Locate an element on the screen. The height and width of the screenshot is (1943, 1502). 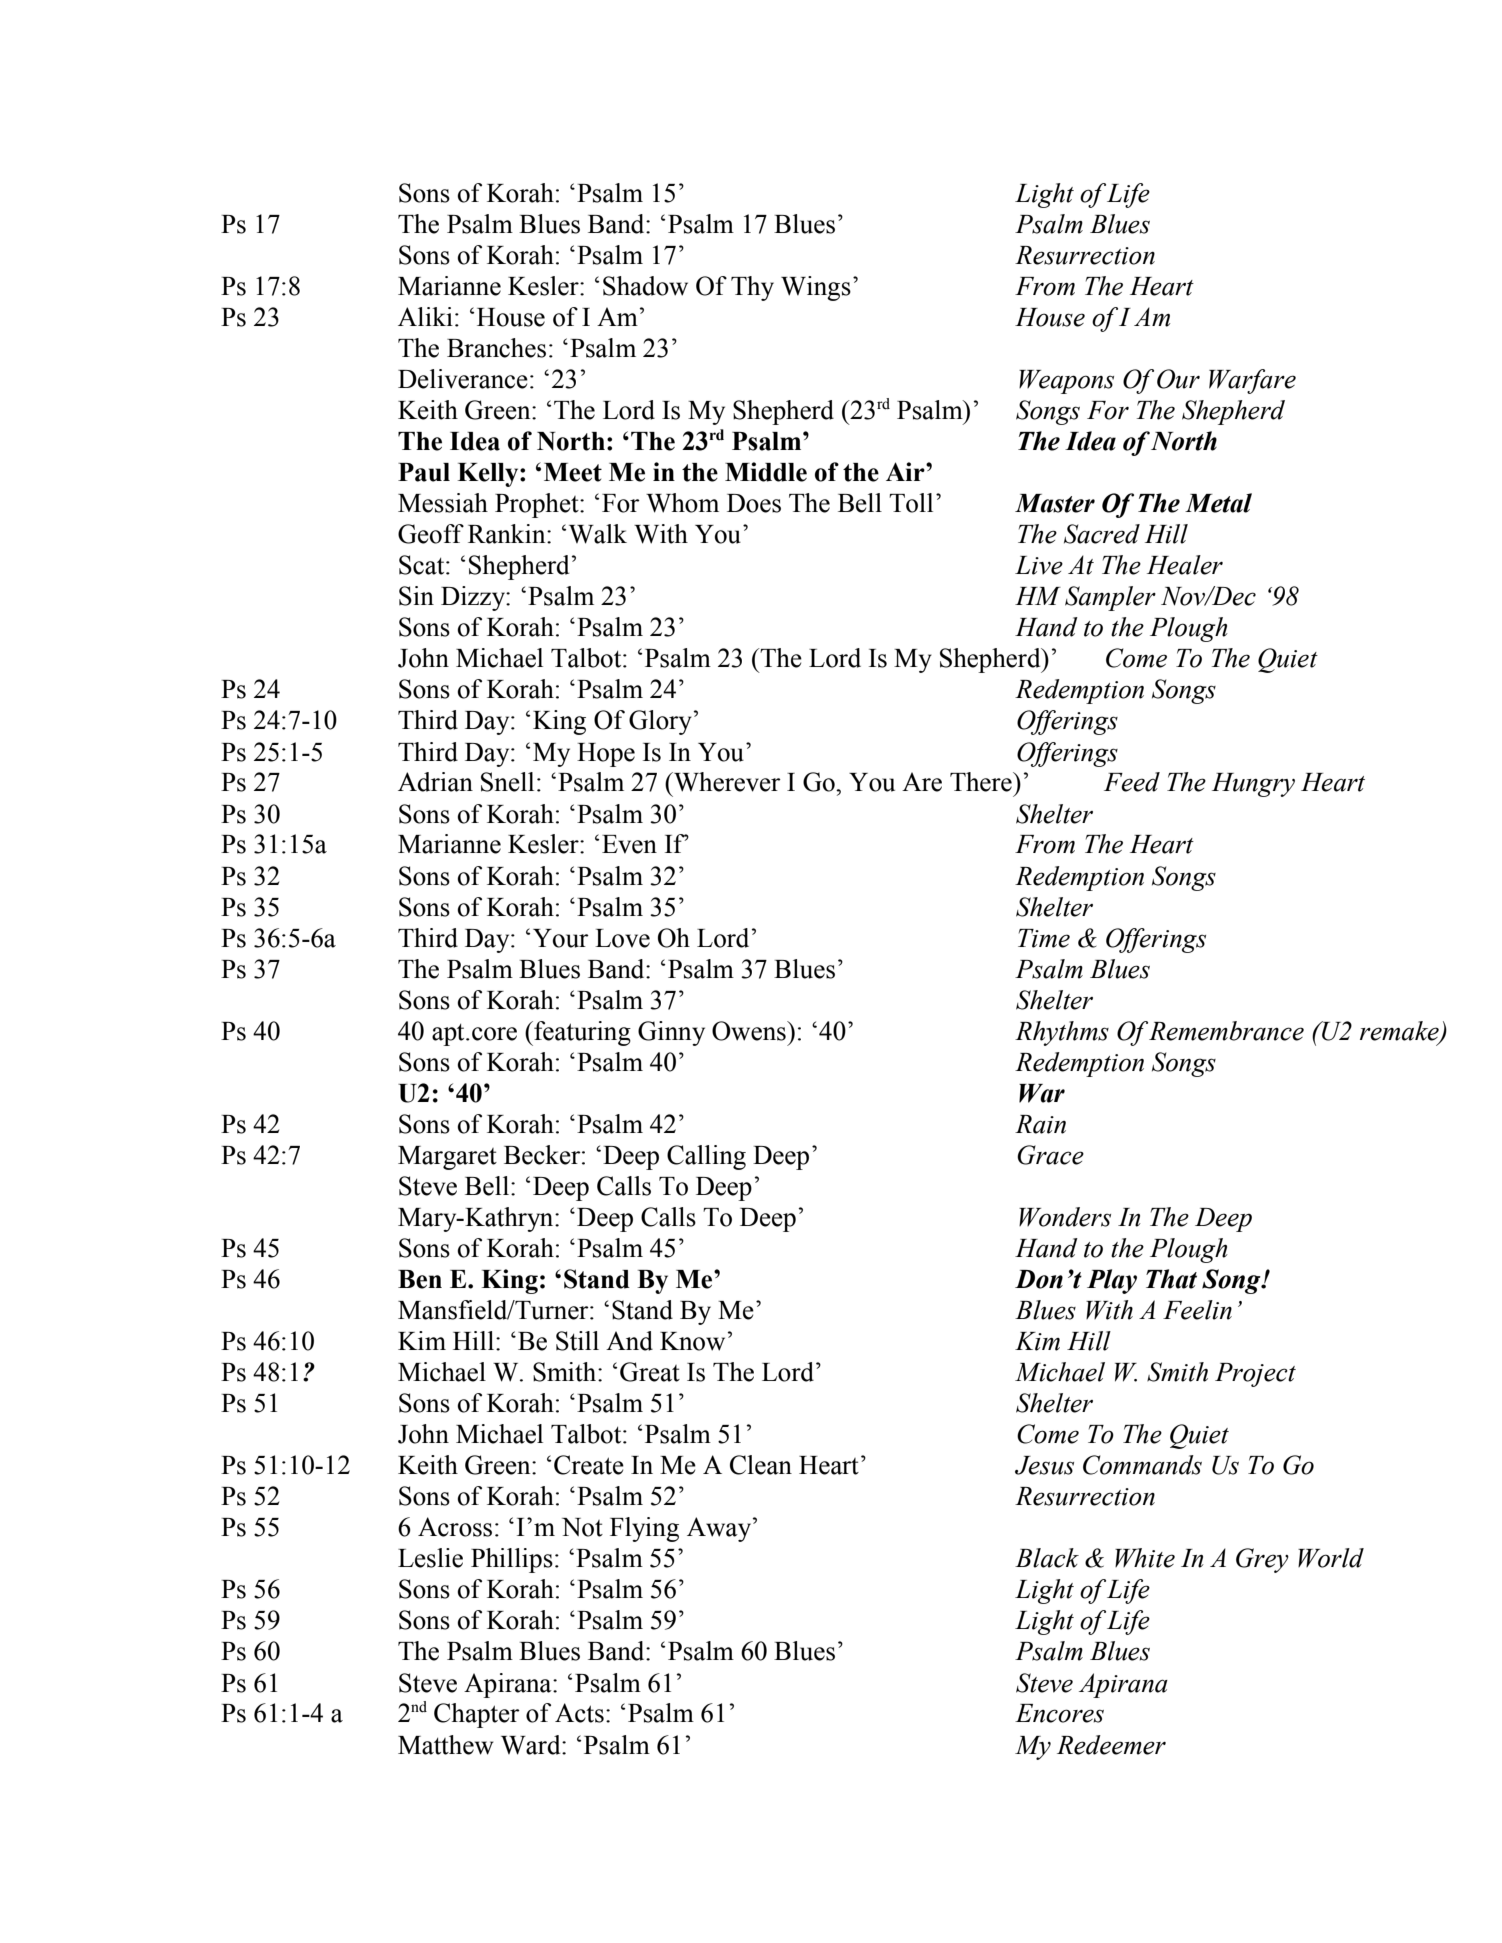
Jesus is located at coordinates (1044, 1465).
